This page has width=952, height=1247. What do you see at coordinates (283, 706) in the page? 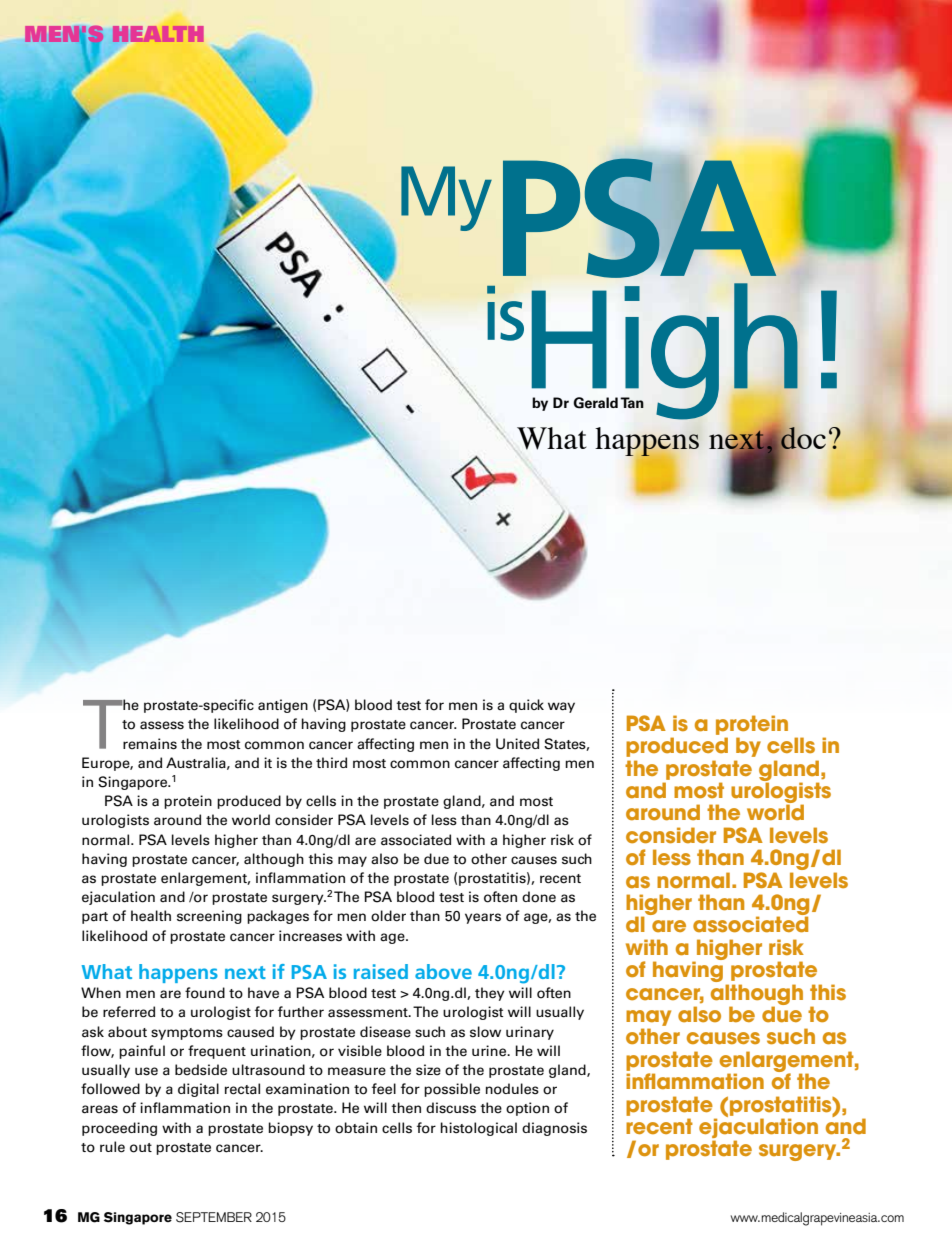
I see `antigen` at bounding box center [283, 706].
